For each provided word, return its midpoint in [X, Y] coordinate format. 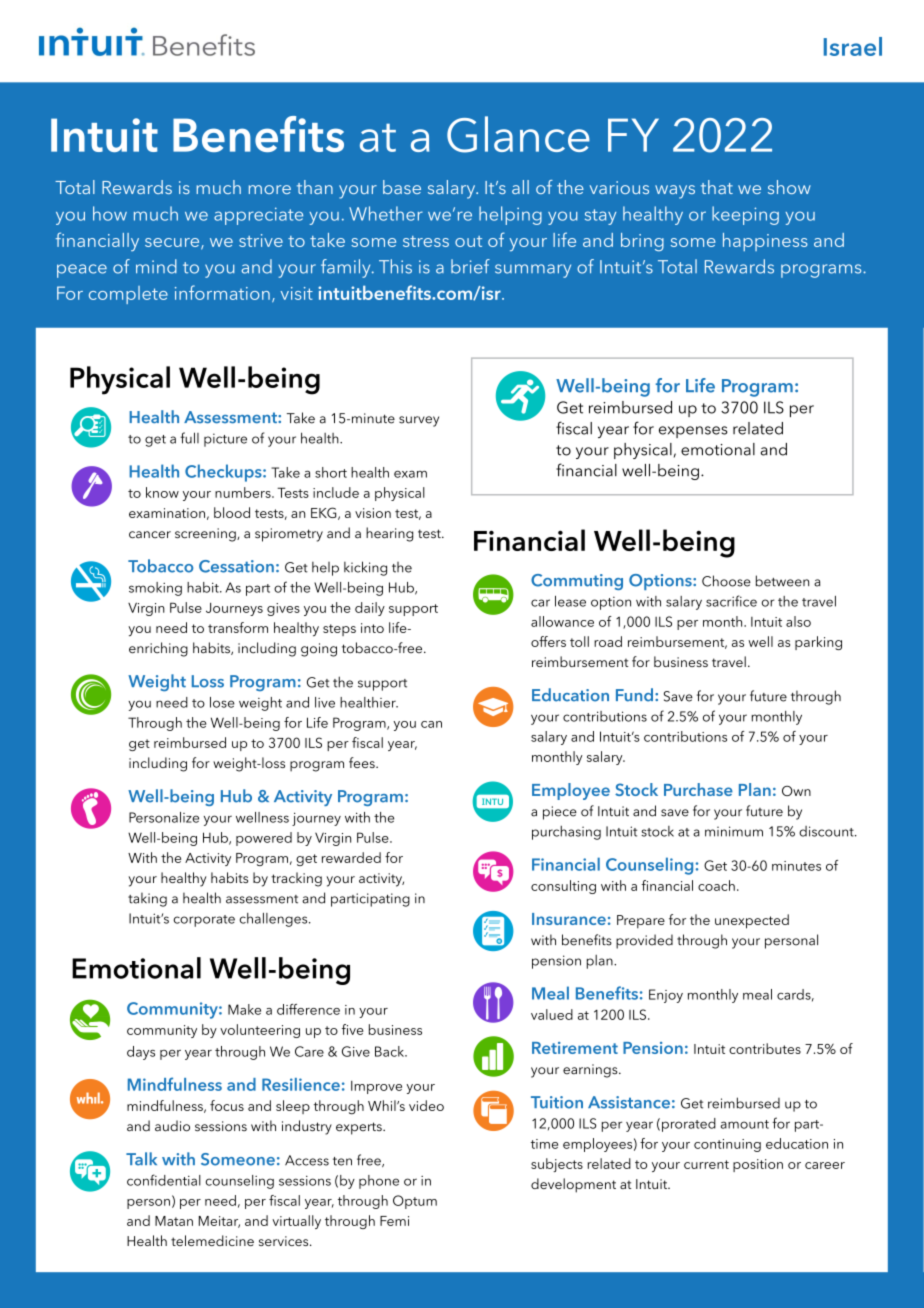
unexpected [752, 921]
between [782, 581]
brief [470, 266]
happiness [765, 242]
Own [796, 791]
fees [363, 762]
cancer [150, 535]
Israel [853, 46]
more [270, 189]
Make [244, 1009]
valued [552, 1014]
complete [128, 295]
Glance [518, 134]
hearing [389, 534]
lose [222, 702]
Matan [174, 1221]
